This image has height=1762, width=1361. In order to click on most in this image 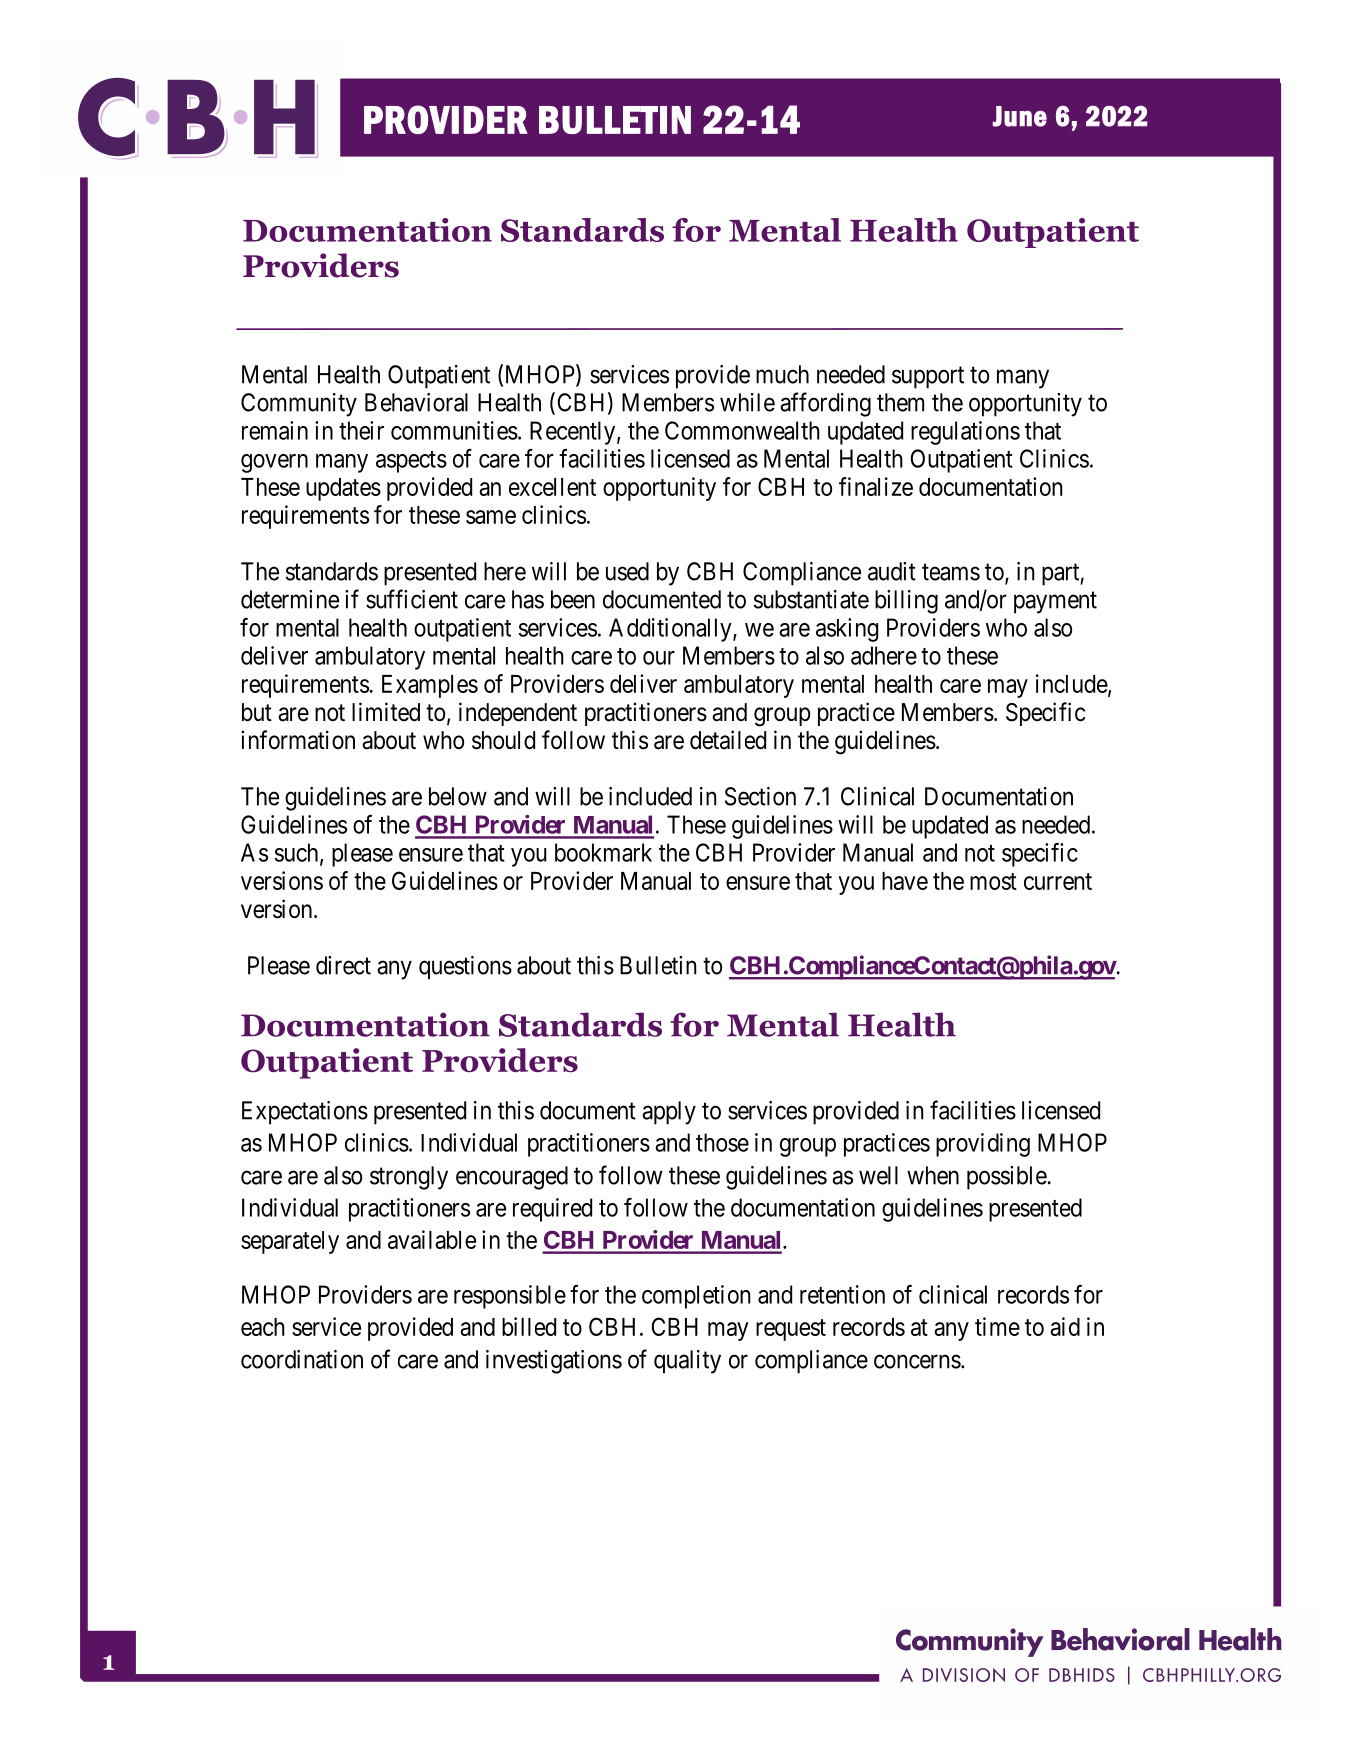, I will do `click(993, 881)`.
